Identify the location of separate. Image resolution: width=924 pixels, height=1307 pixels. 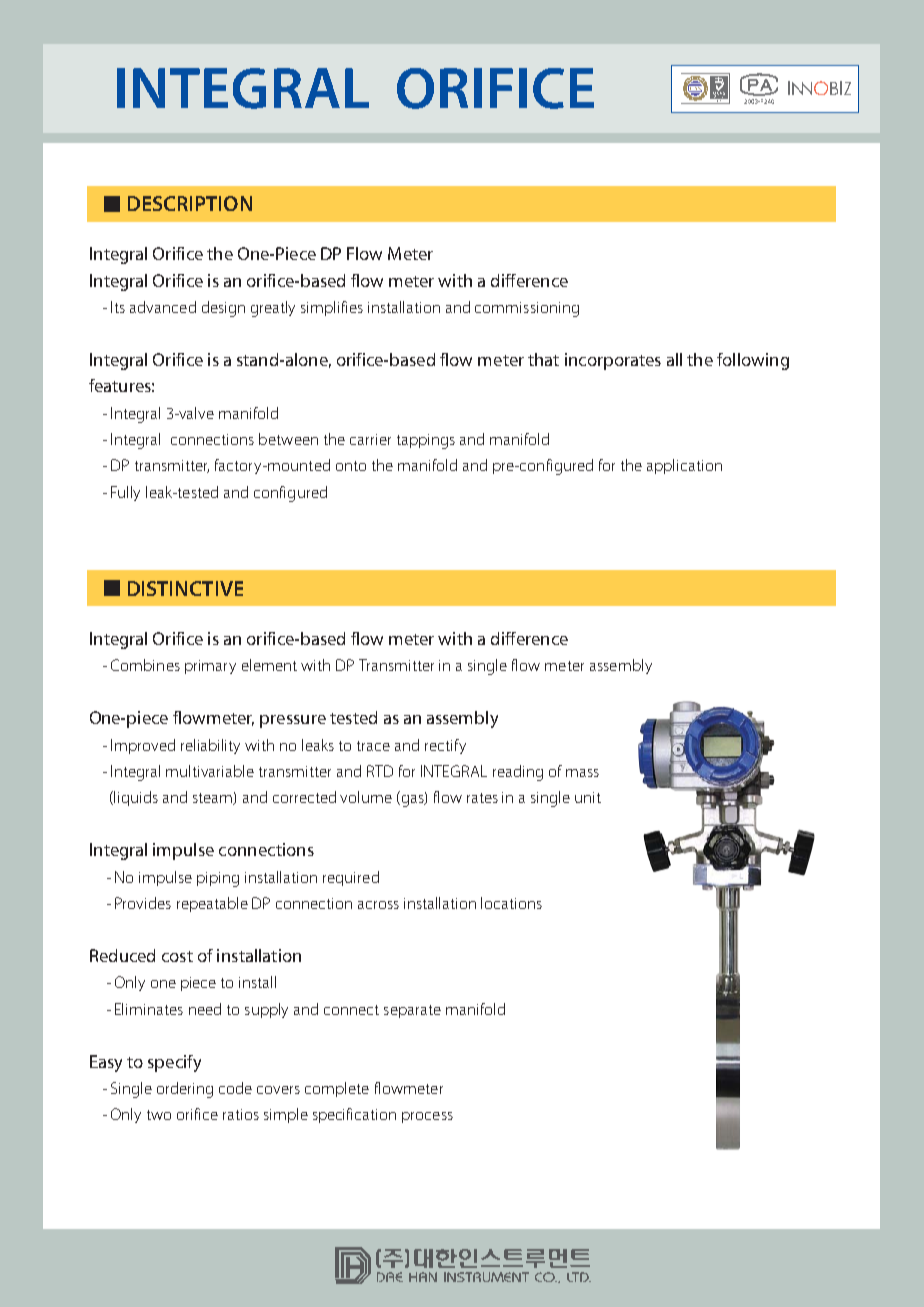
(412, 1011).
